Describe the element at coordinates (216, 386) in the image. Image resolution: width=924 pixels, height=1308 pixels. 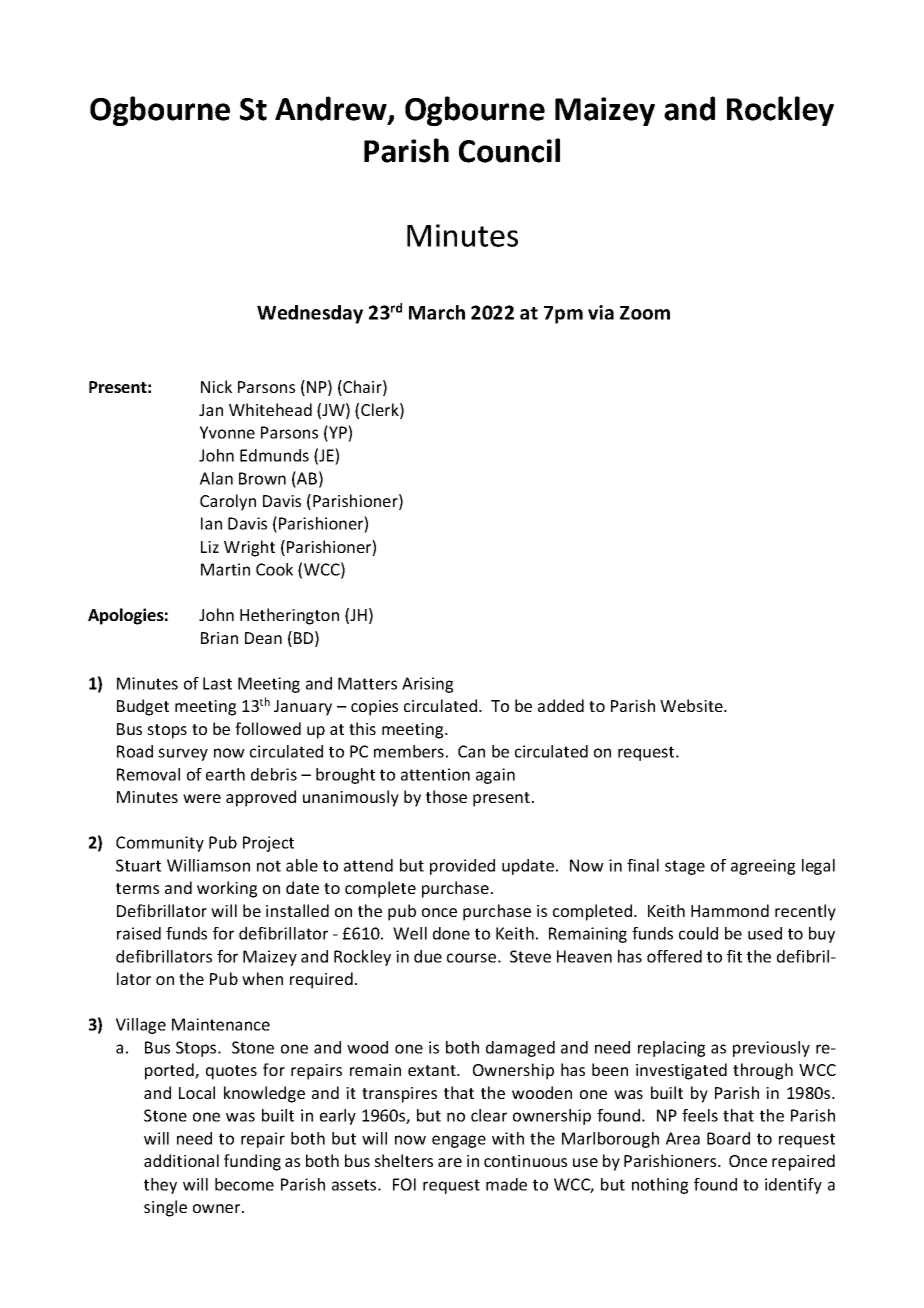
I see `Nick` at that location.
